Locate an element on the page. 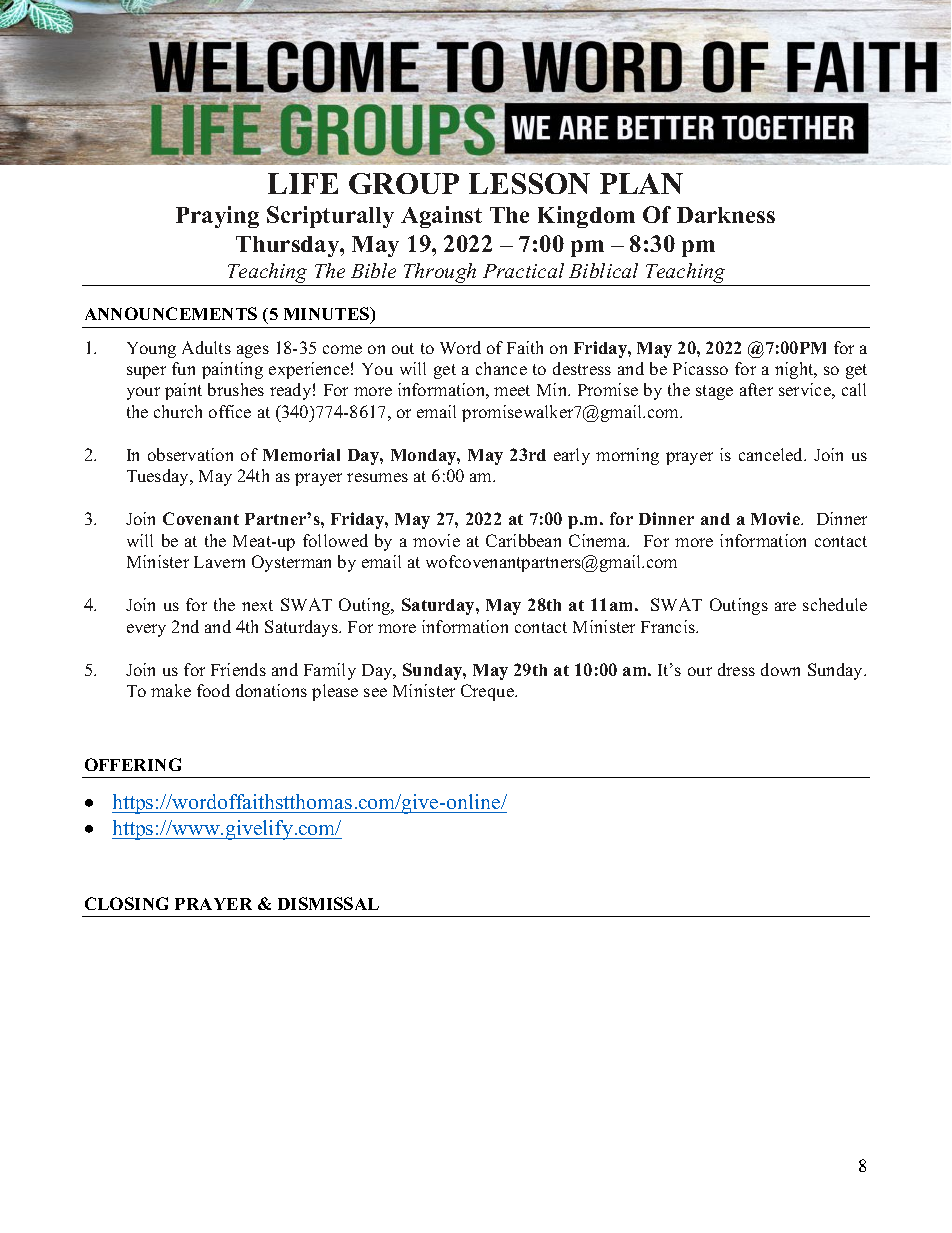  CLOSING is located at coordinates (126, 903).
